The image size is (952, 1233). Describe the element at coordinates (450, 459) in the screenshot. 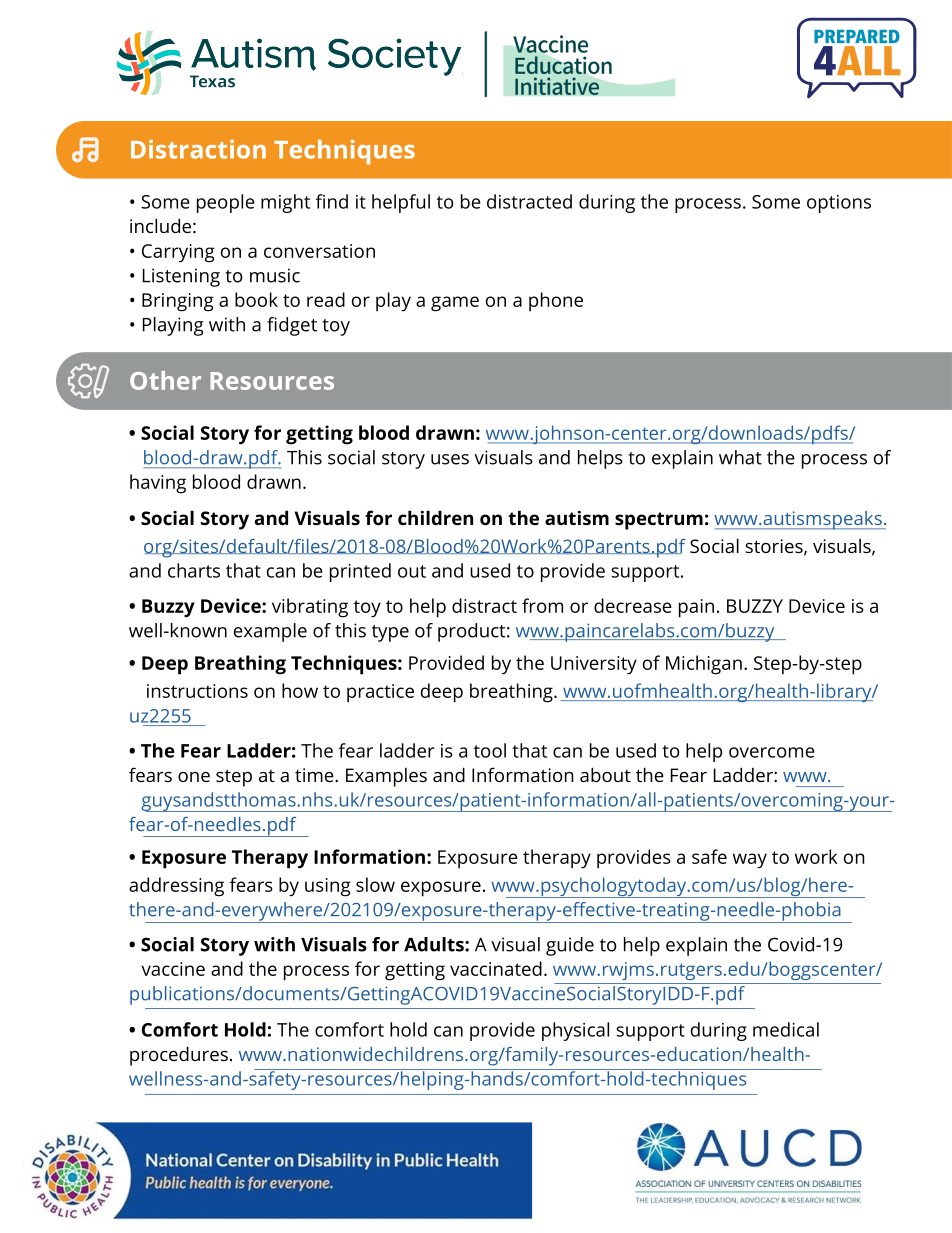

I see `uses` at that location.
